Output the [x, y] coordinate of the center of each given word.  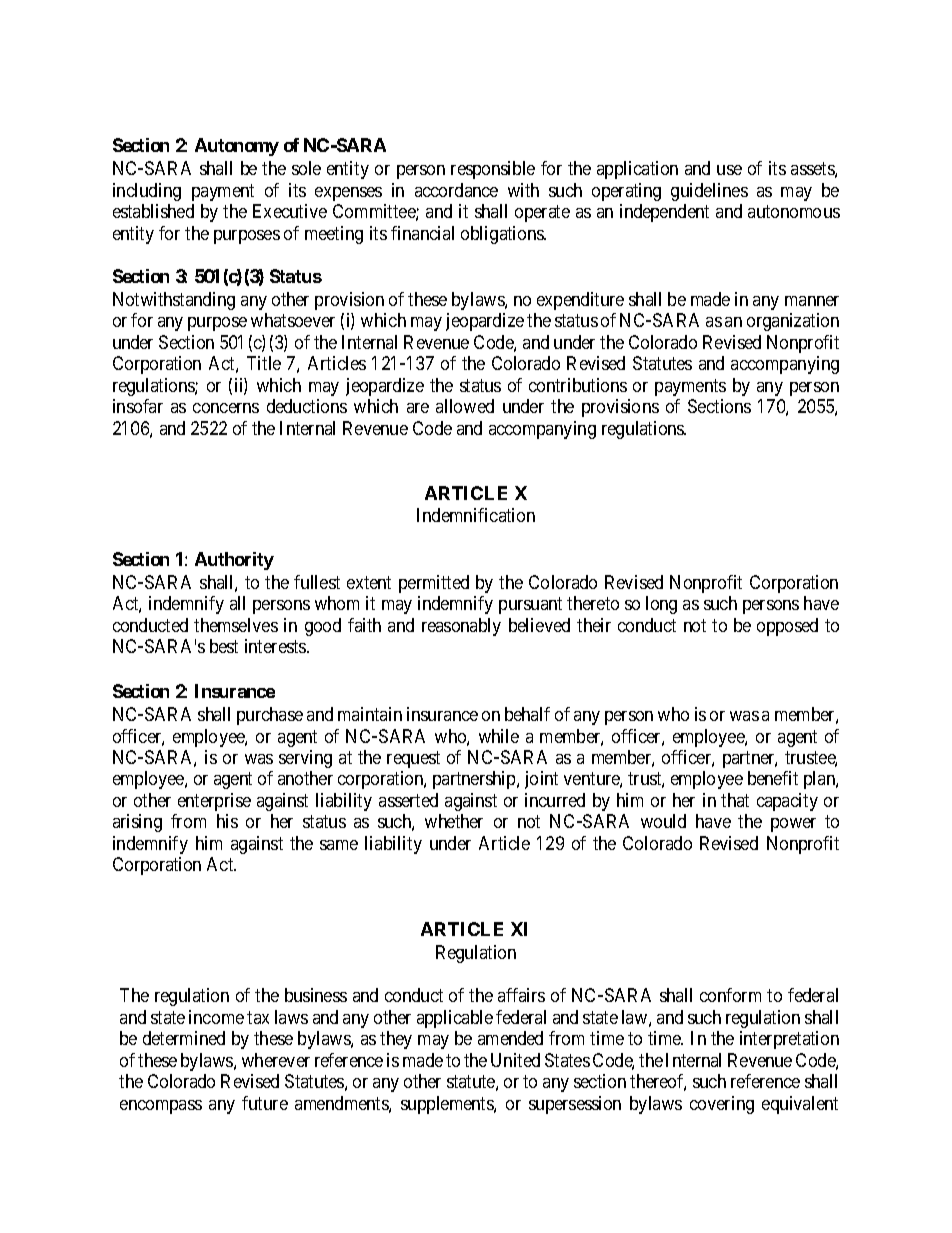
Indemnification [476, 515]
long [661, 605]
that [735, 800]
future [265, 1103]
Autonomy [237, 147]
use [729, 170]
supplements [448, 1105]
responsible [493, 170]
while [499, 736]
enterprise [214, 802]
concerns [226, 408]
